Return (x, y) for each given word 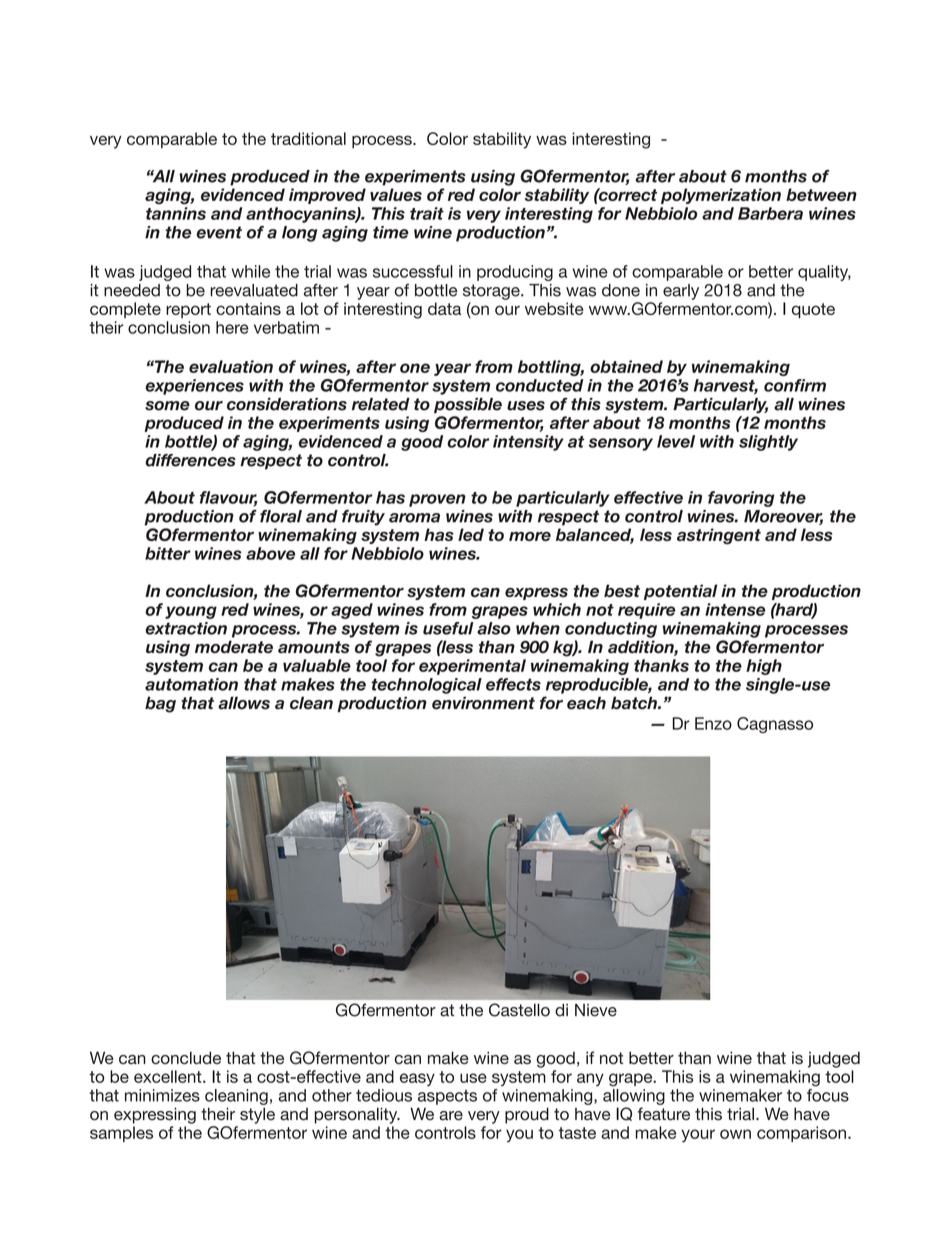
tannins (176, 213)
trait (427, 213)
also (494, 628)
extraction (186, 628)
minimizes (162, 1095)
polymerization (721, 196)
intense (735, 609)
